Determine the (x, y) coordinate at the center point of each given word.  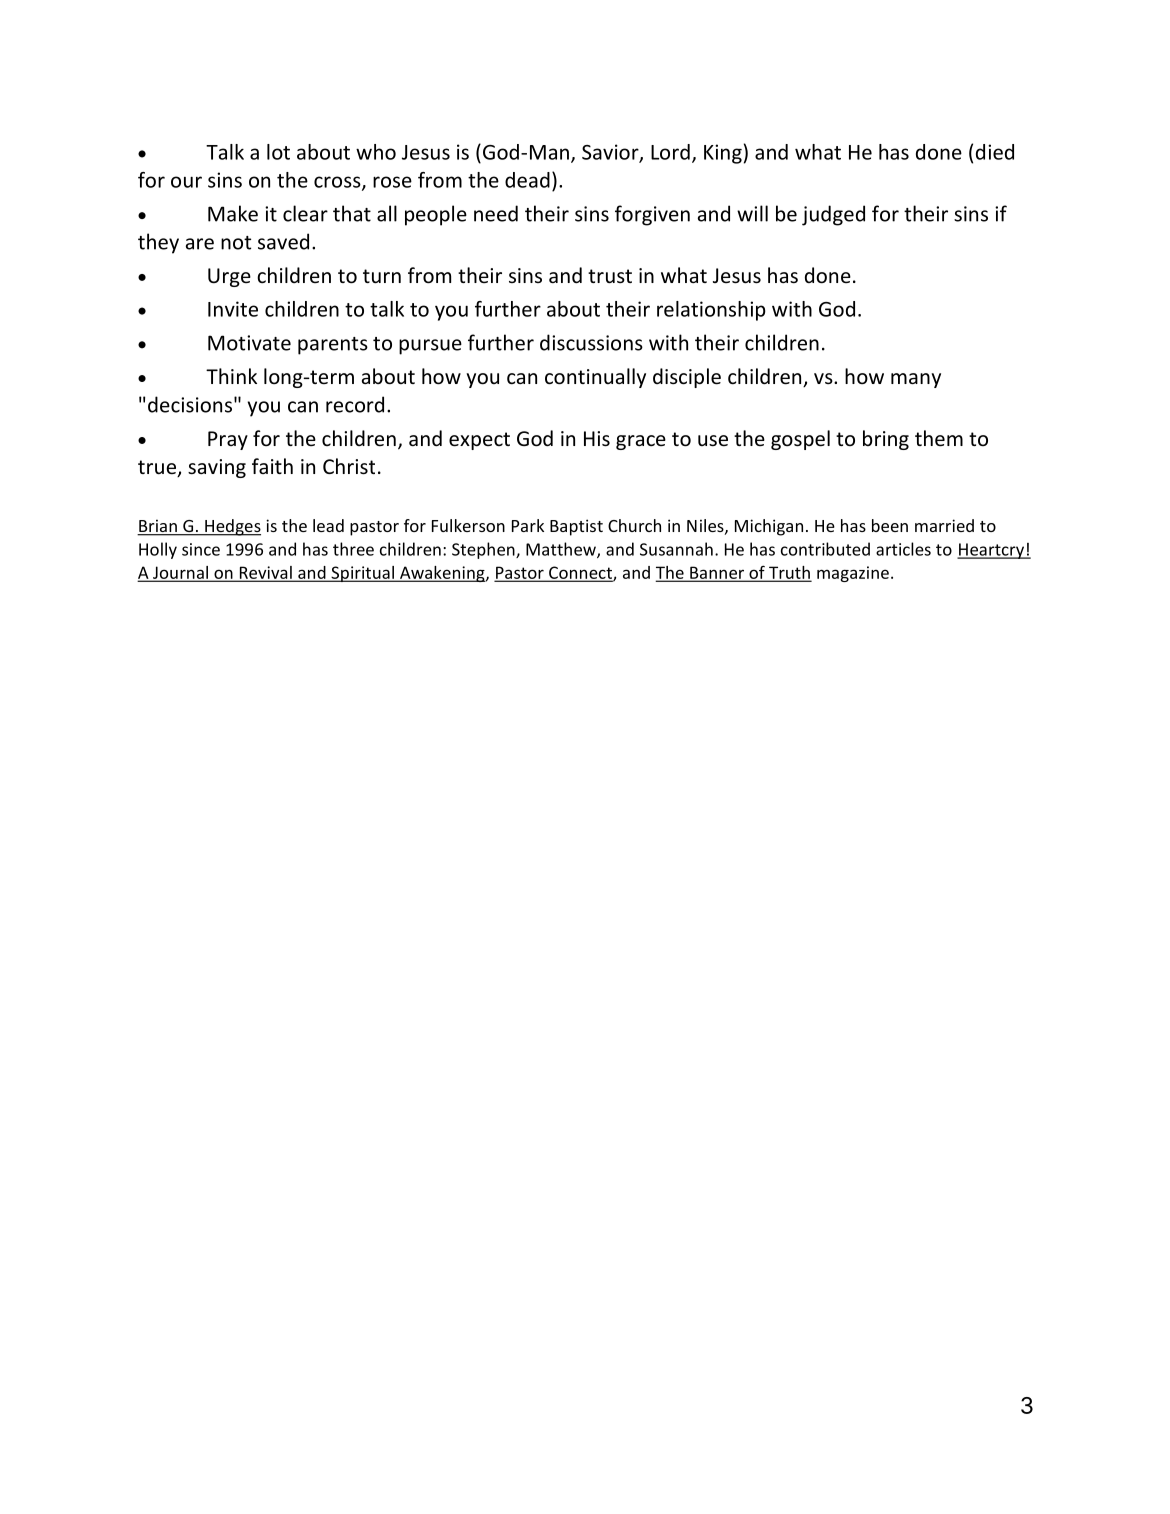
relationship (711, 311)
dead (527, 180)
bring (886, 440)
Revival (265, 573)
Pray (228, 440)
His (597, 439)
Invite (233, 309)
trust (610, 276)
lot (278, 152)
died (995, 152)
